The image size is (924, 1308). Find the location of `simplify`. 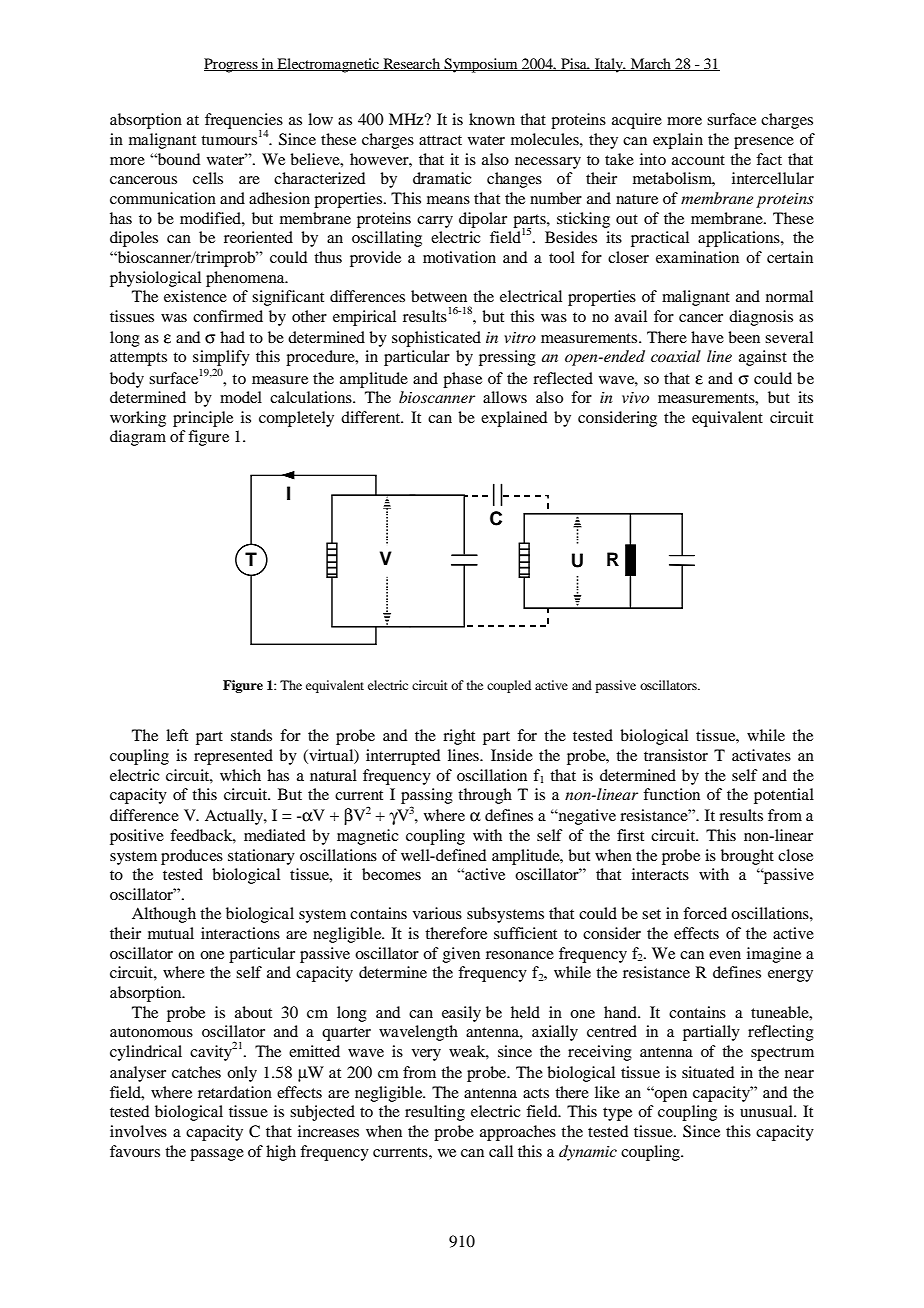

simplify is located at coordinates (221, 359).
